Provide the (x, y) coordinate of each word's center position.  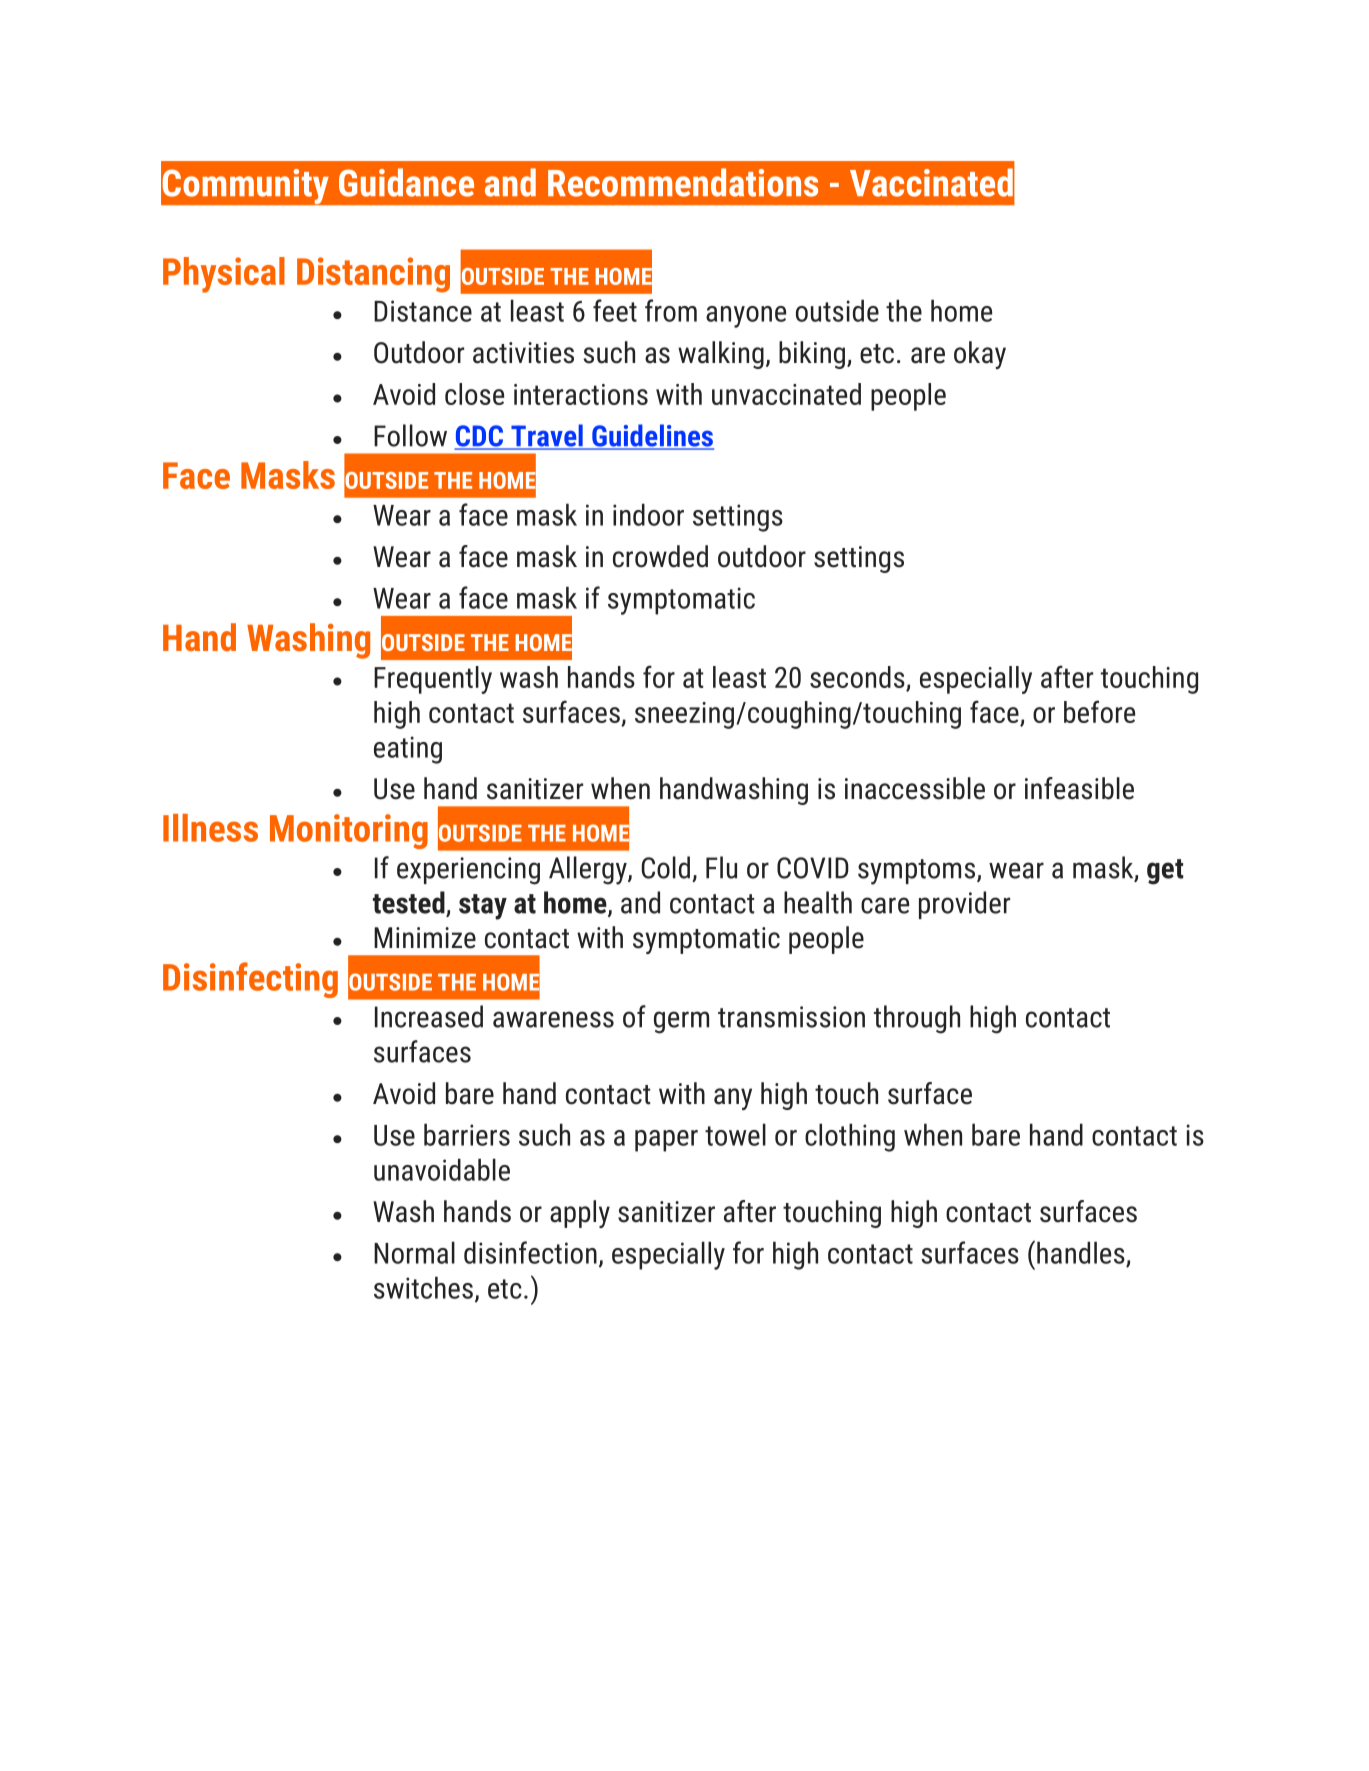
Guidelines (652, 436)
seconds (857, 677)
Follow (410, 435)
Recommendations (683, 182)
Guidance (406, 182)
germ (681, 1022)
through (917, 1019)
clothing (850, 1137)
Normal (414, 1252)
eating (408, 750)
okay (980, 355)
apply (580, 1214)
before (1099, 711)
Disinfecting (250, 980)
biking (813, 355)
